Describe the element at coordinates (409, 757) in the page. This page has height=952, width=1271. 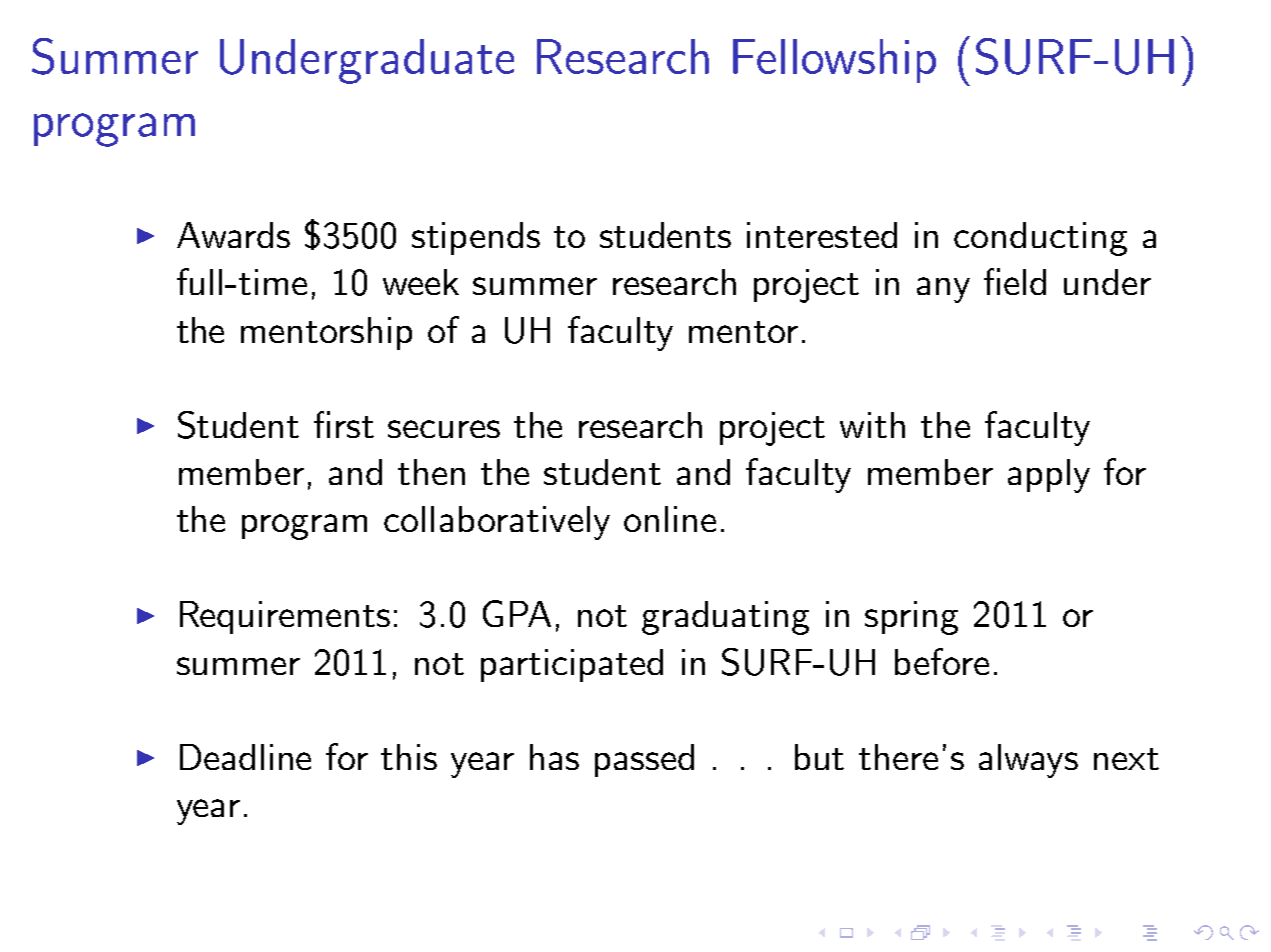
I see `this` at that location.
